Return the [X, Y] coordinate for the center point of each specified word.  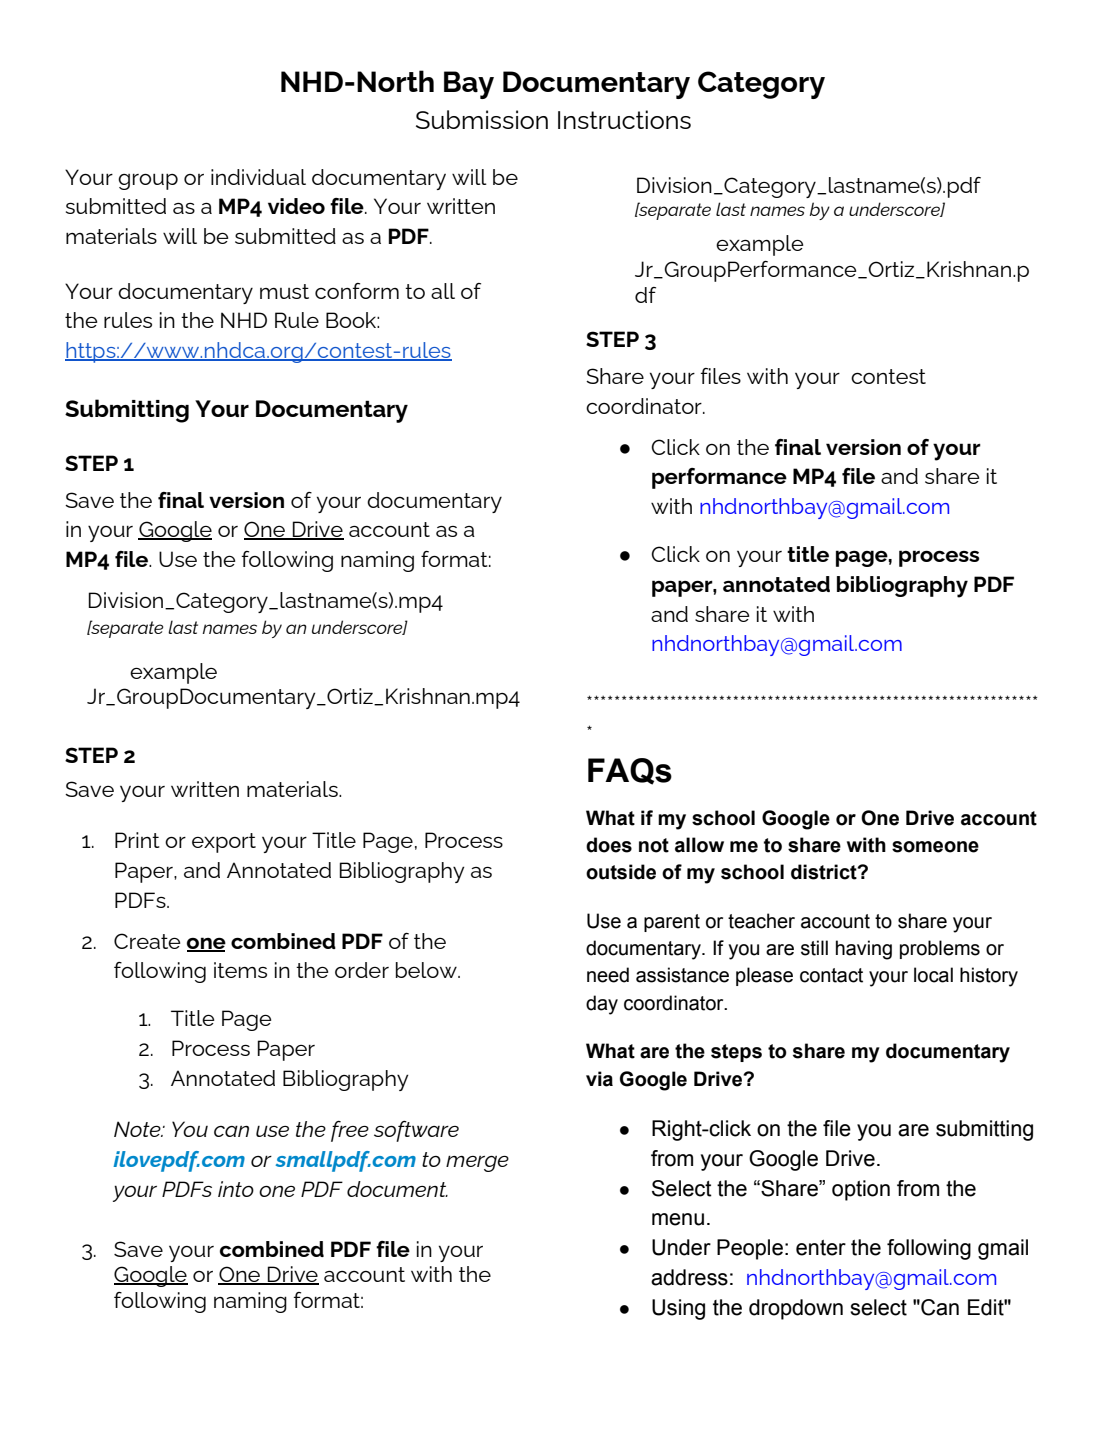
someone [935, 847]
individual [258, 177]
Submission [482, 119]
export [224, 843]
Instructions [624, 119]
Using [678, 1309]
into [236, 1189]
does [609, 845]
